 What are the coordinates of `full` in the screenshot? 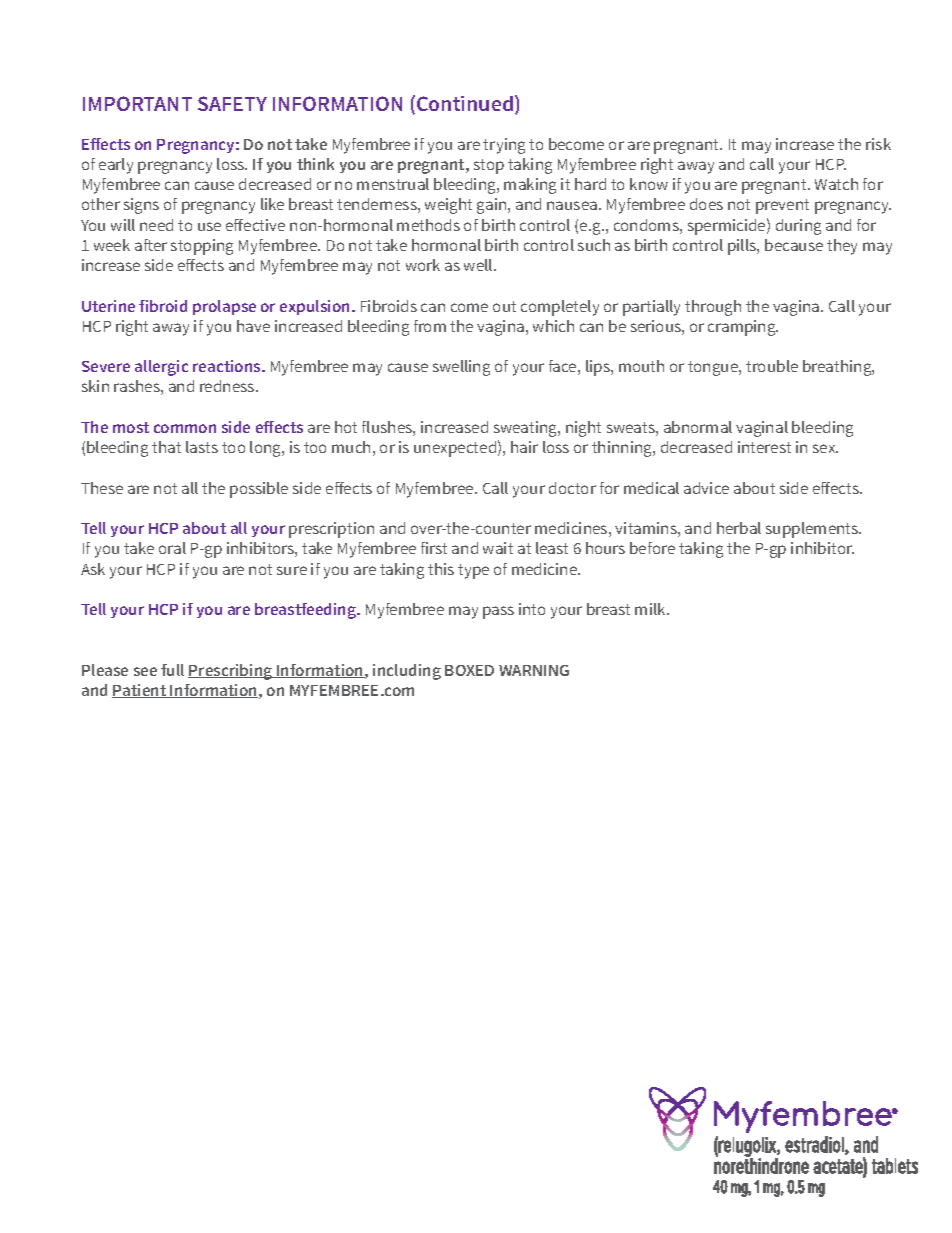 It's located at (172, 670).
